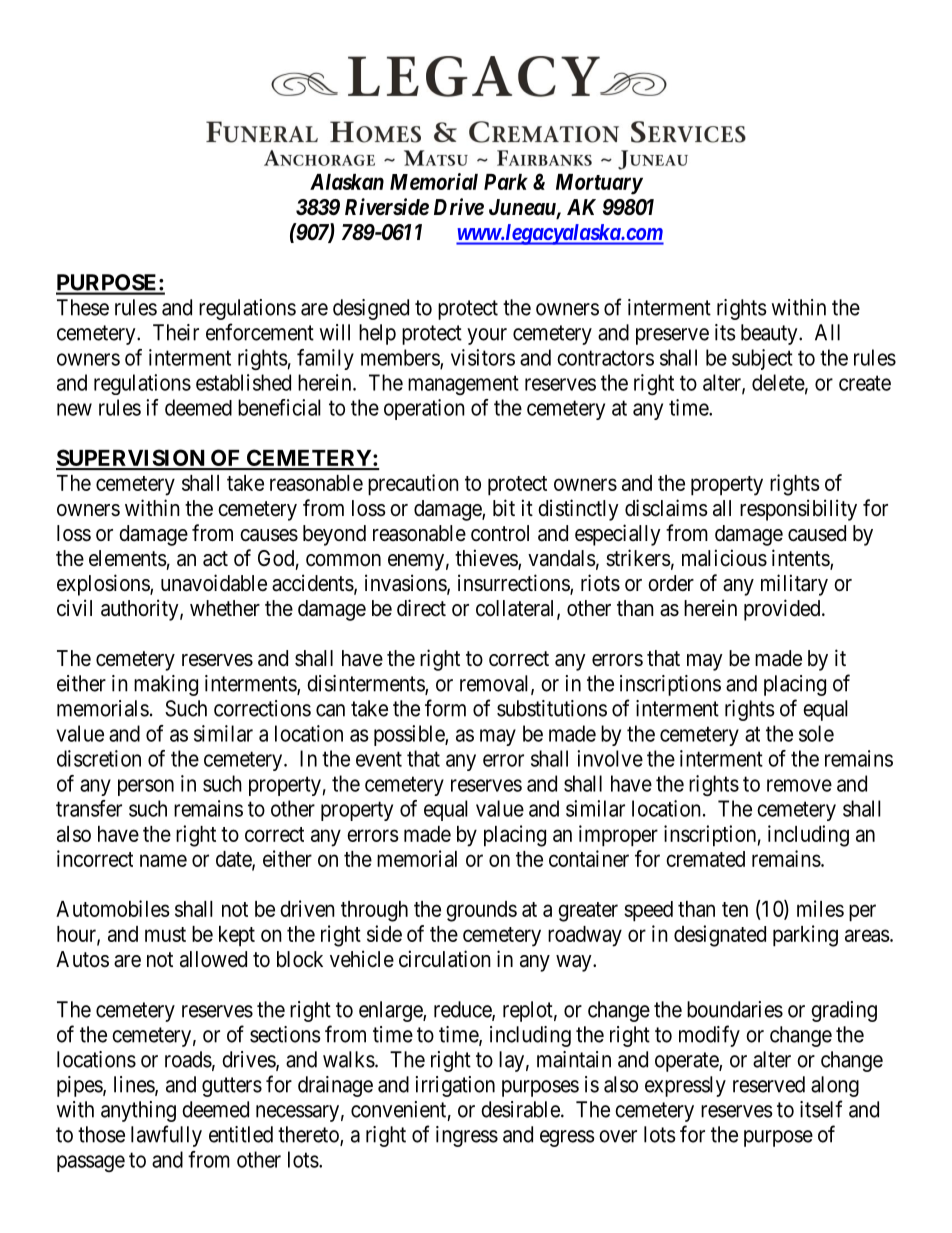 This screenshot has width=952, height=1233. Describe the element at coordinates (347, 182) in the screenshot. I see `Alaskan` at that location.
